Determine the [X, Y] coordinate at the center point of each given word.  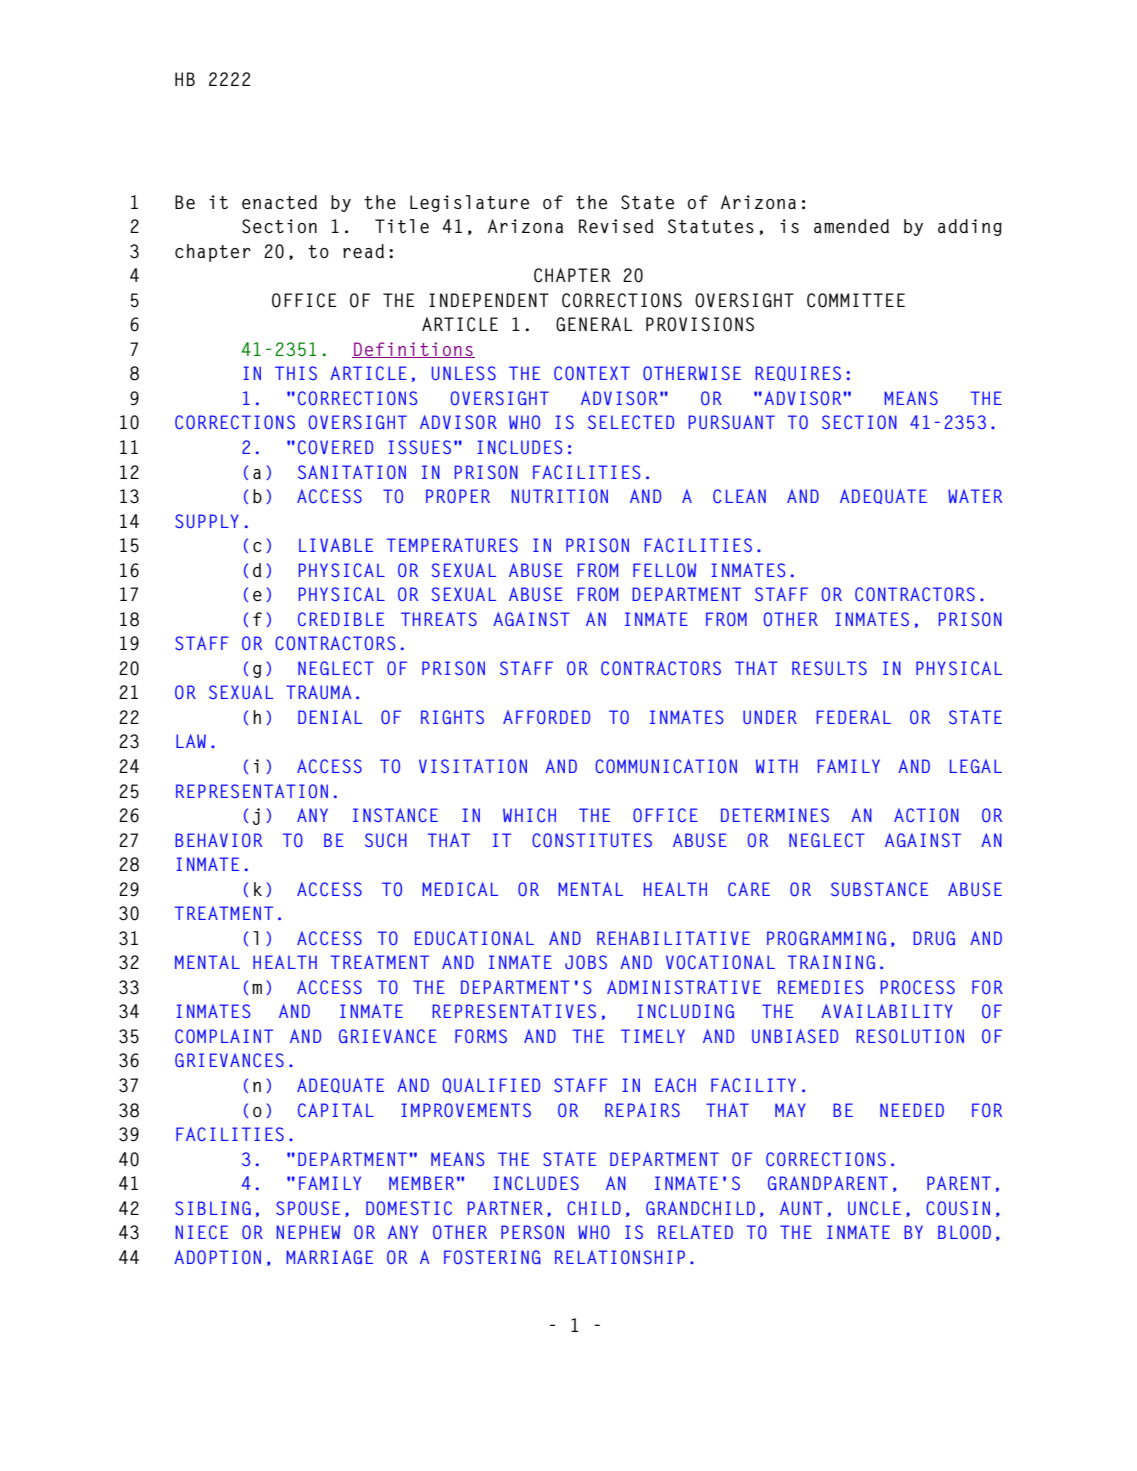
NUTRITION [560, 496]
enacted [279, 202]
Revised [616, 226]
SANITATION [352, 472]
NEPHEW [308, 1232]
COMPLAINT [224, 1036]
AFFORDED [546, 717]
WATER [975, 496]
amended [851, 226]
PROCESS [918, 987]
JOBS [586, 962]
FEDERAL [854, 717]
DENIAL [330, 717]
